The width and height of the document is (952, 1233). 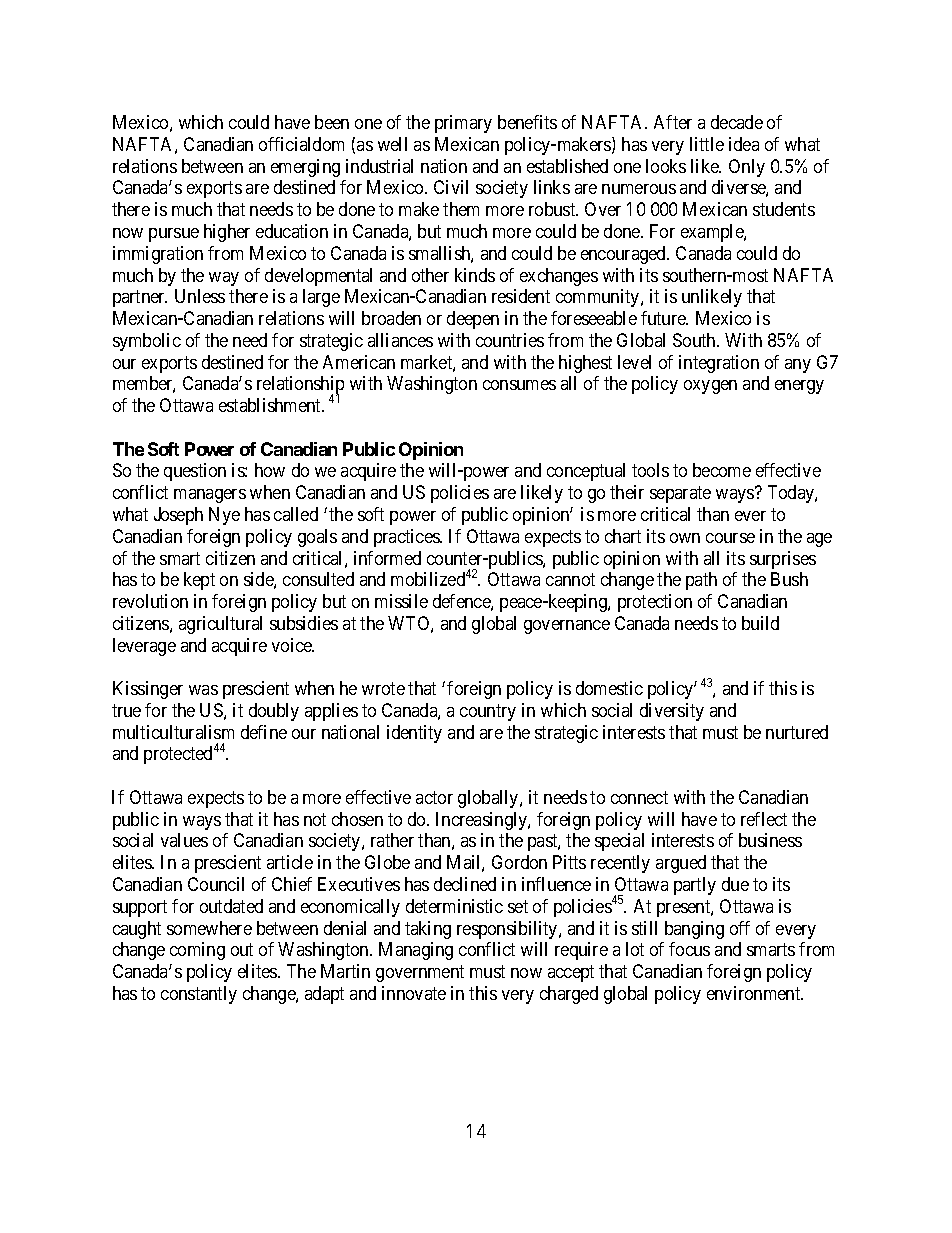 I want to click on symbolic, so click(x=147, y=342).
